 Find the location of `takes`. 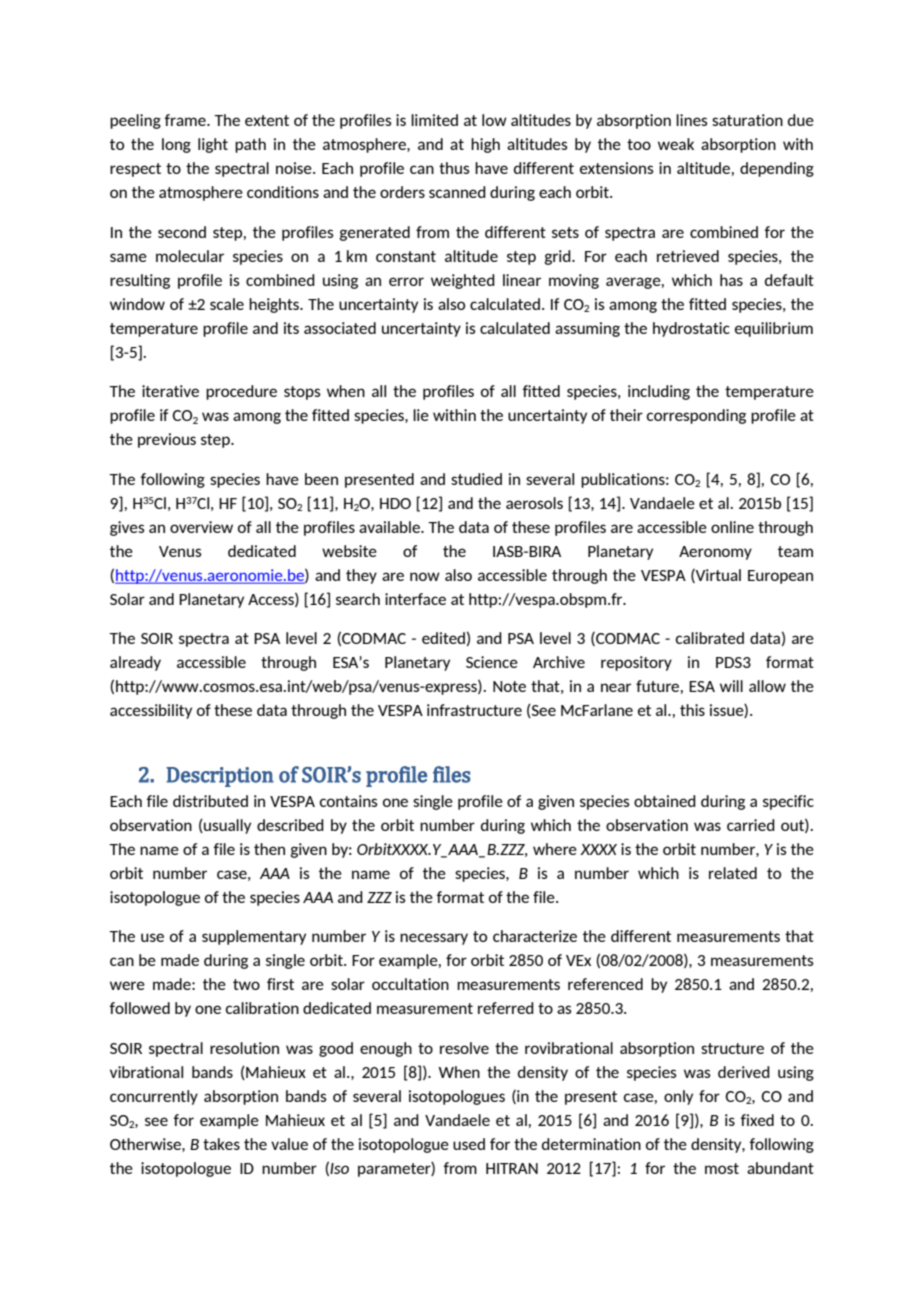

takes is located at coordinates (221, 1144).
